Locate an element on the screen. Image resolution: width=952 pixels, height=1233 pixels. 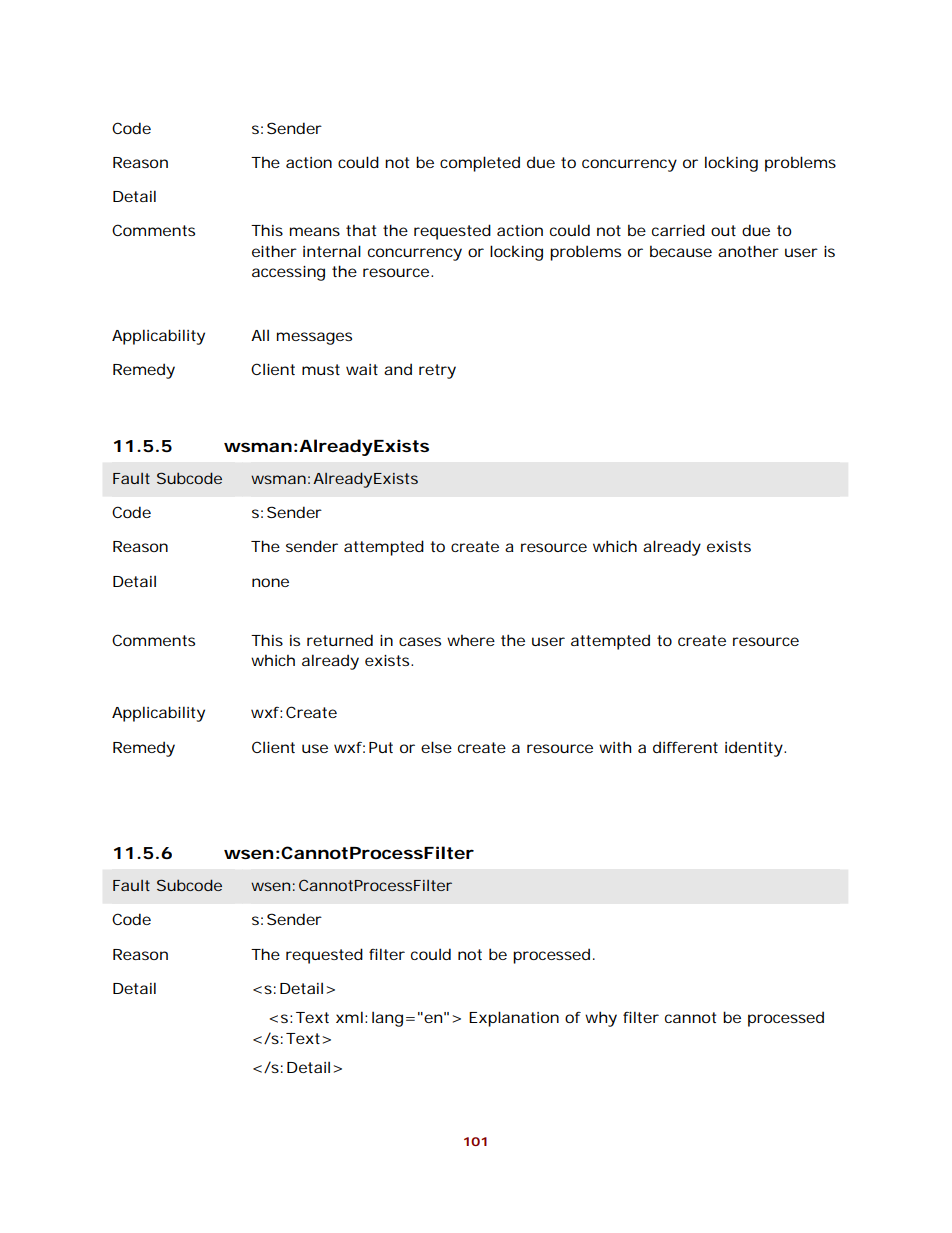
out is located at coordinates (723, 230).
